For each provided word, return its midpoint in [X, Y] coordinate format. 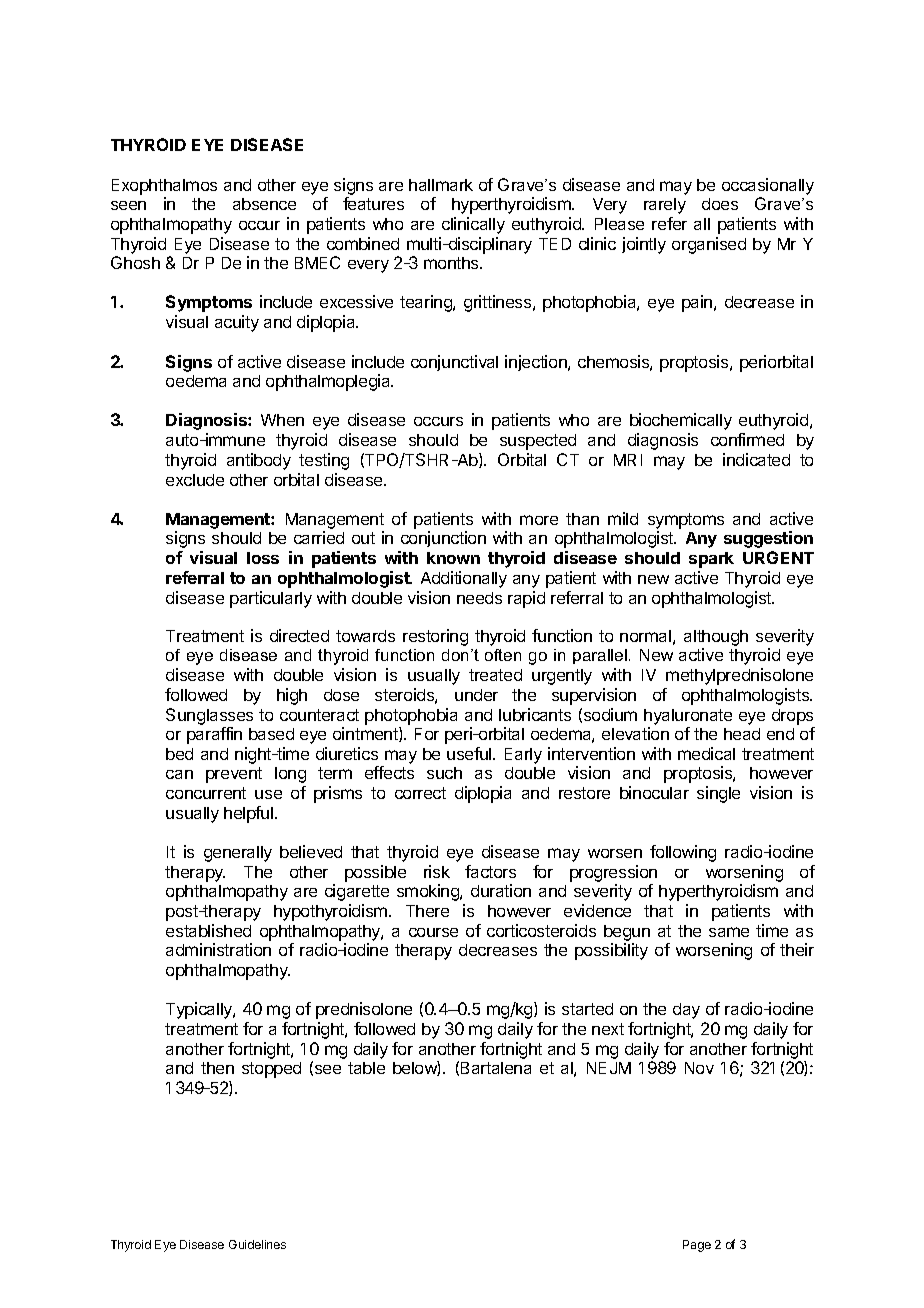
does [720, 204]
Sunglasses [209, 716]
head [742, 734]
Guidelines [257, 1244]
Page [697, 1246]
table [366, 1068]
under [476, 695]
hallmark [441, 185]
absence [264, 204]
